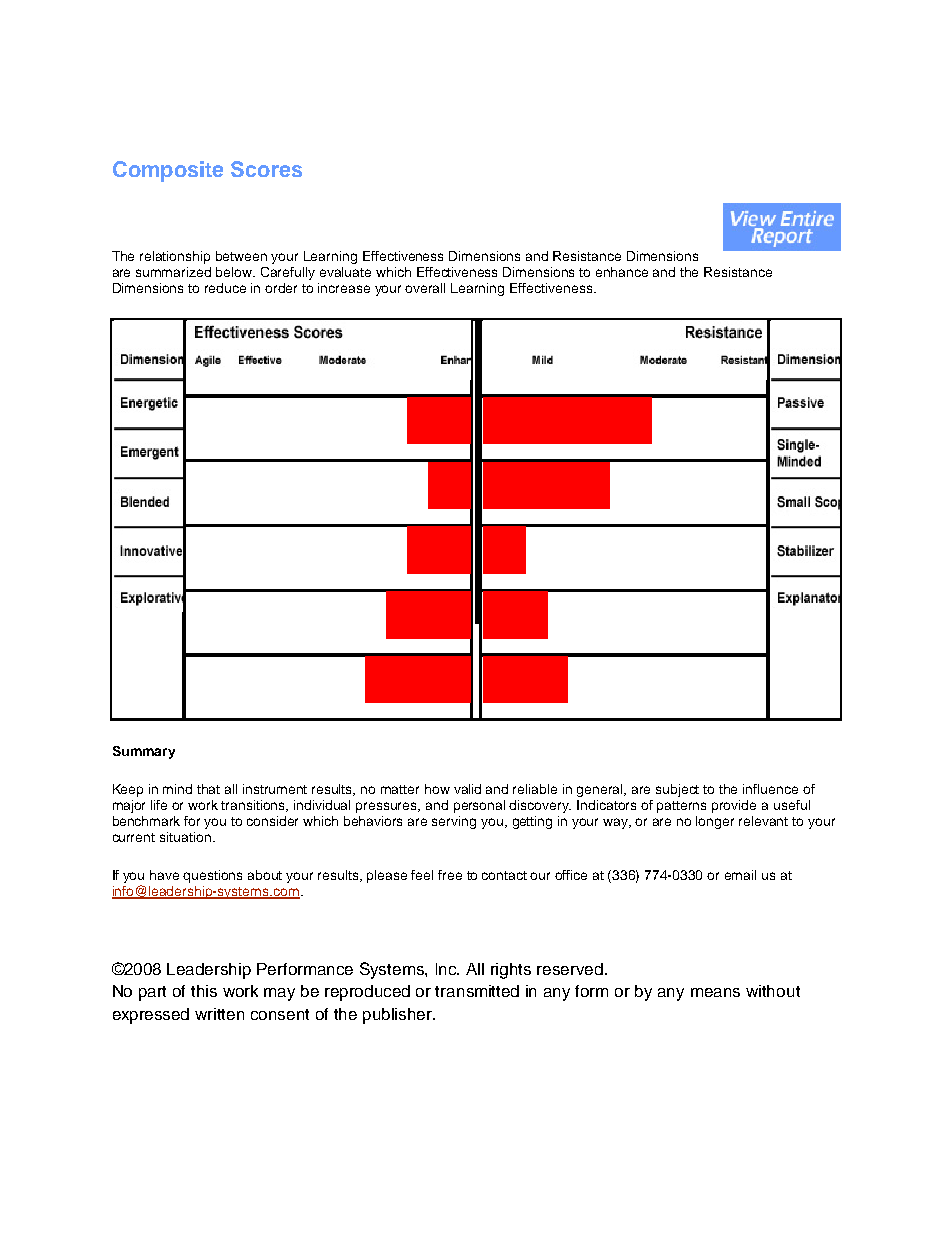  Describe the element at coordinates (168, 171) in the screenshot. I see `Composite` at that location.
